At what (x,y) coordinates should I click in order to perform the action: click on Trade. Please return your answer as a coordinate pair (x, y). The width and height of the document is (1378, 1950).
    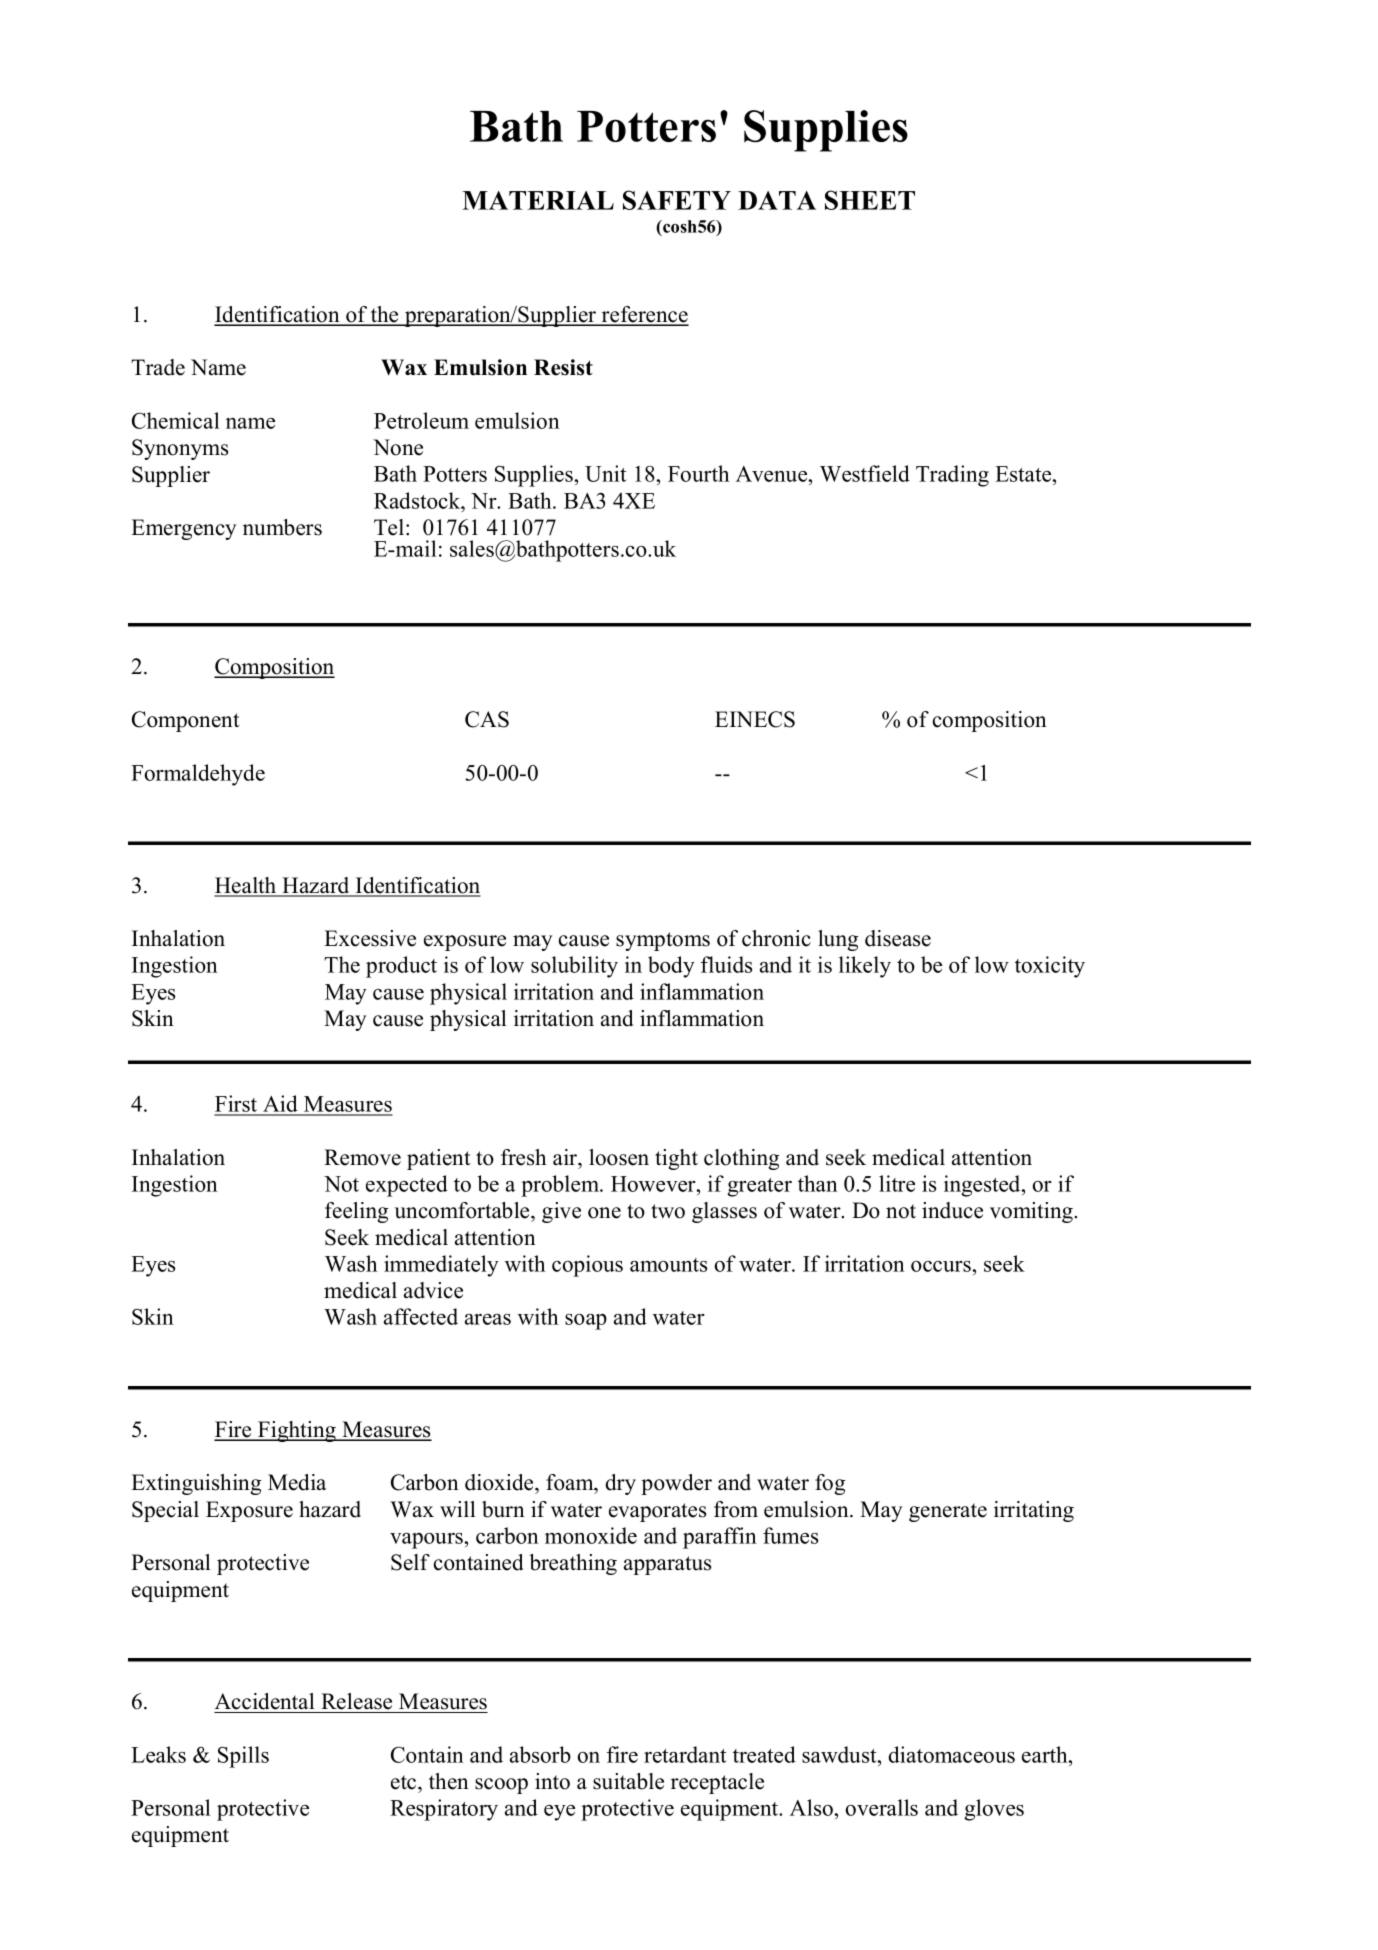
    Looking at the image, I should click on (158, 367).
